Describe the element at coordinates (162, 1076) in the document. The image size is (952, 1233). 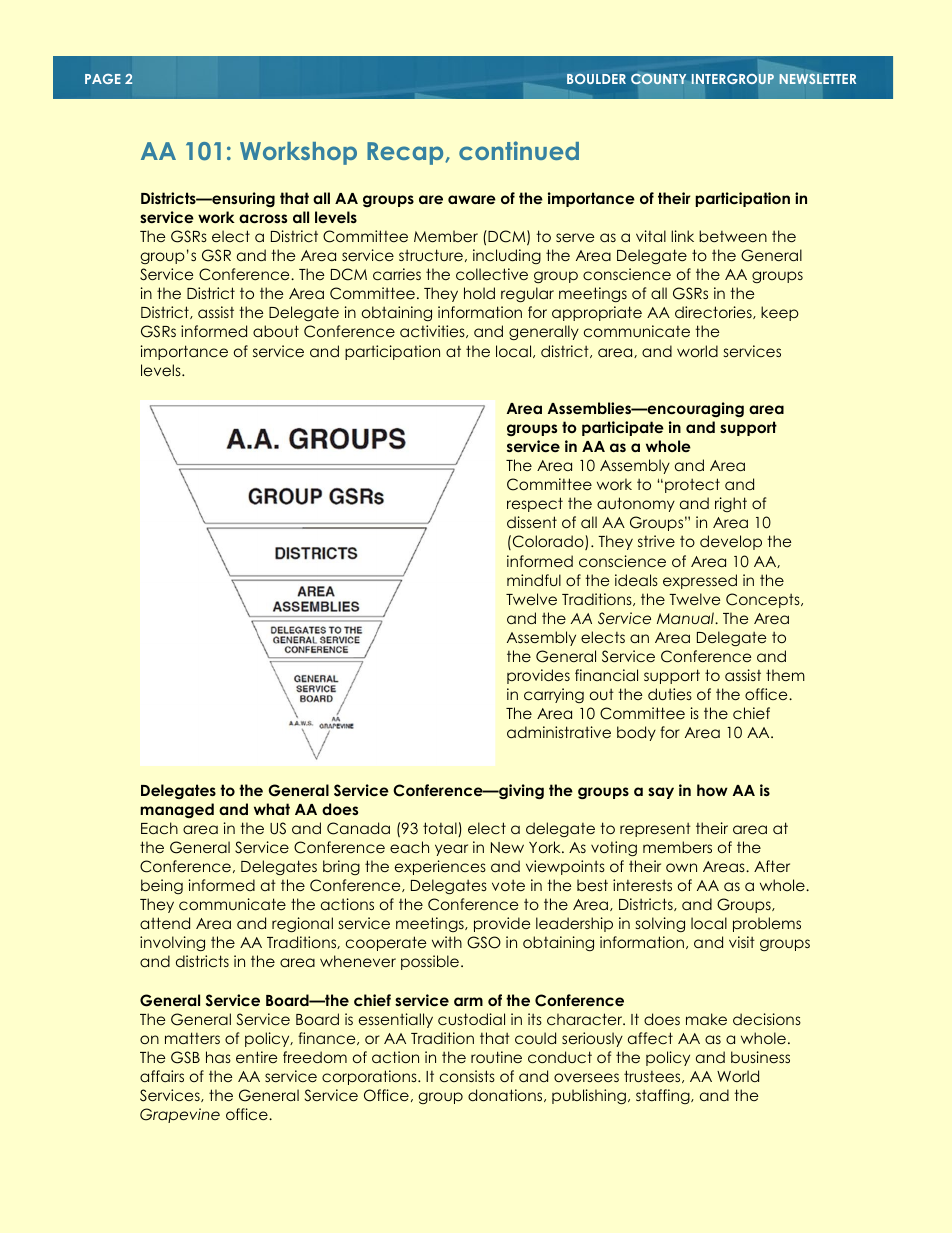
I see `affairs` at that location.
